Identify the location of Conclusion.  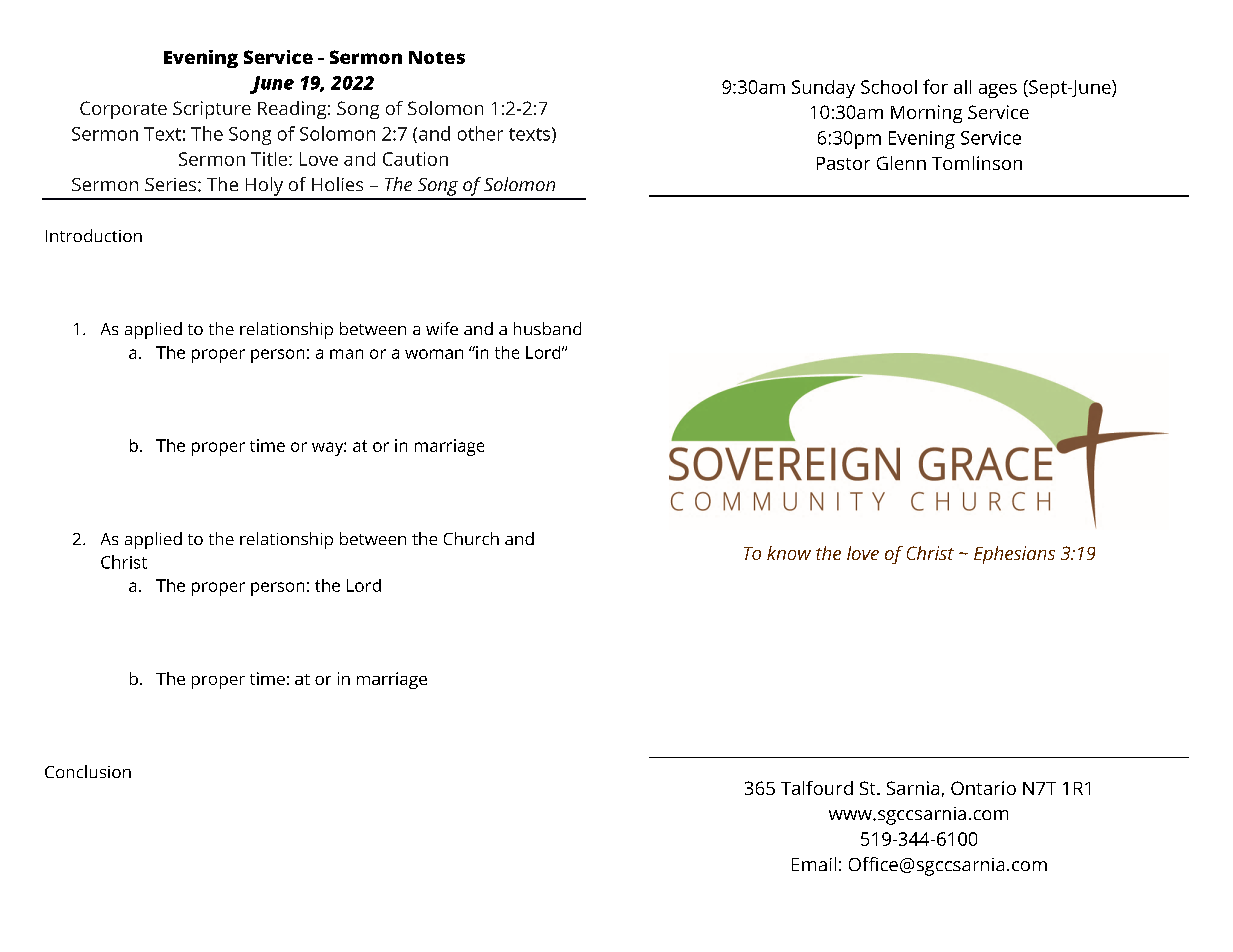
(88, 771).
